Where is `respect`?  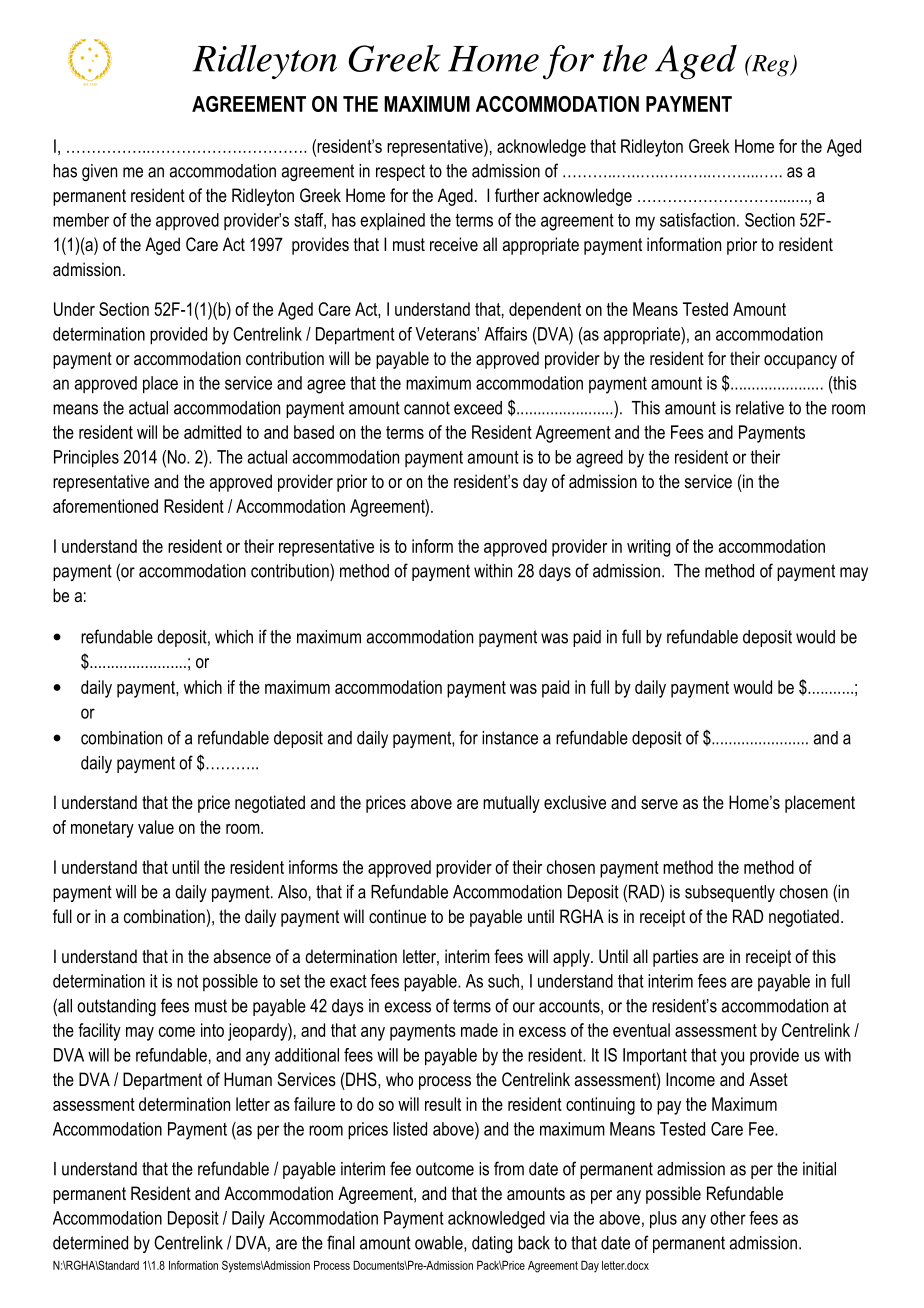 respect is located at coordinates (400, 172).
